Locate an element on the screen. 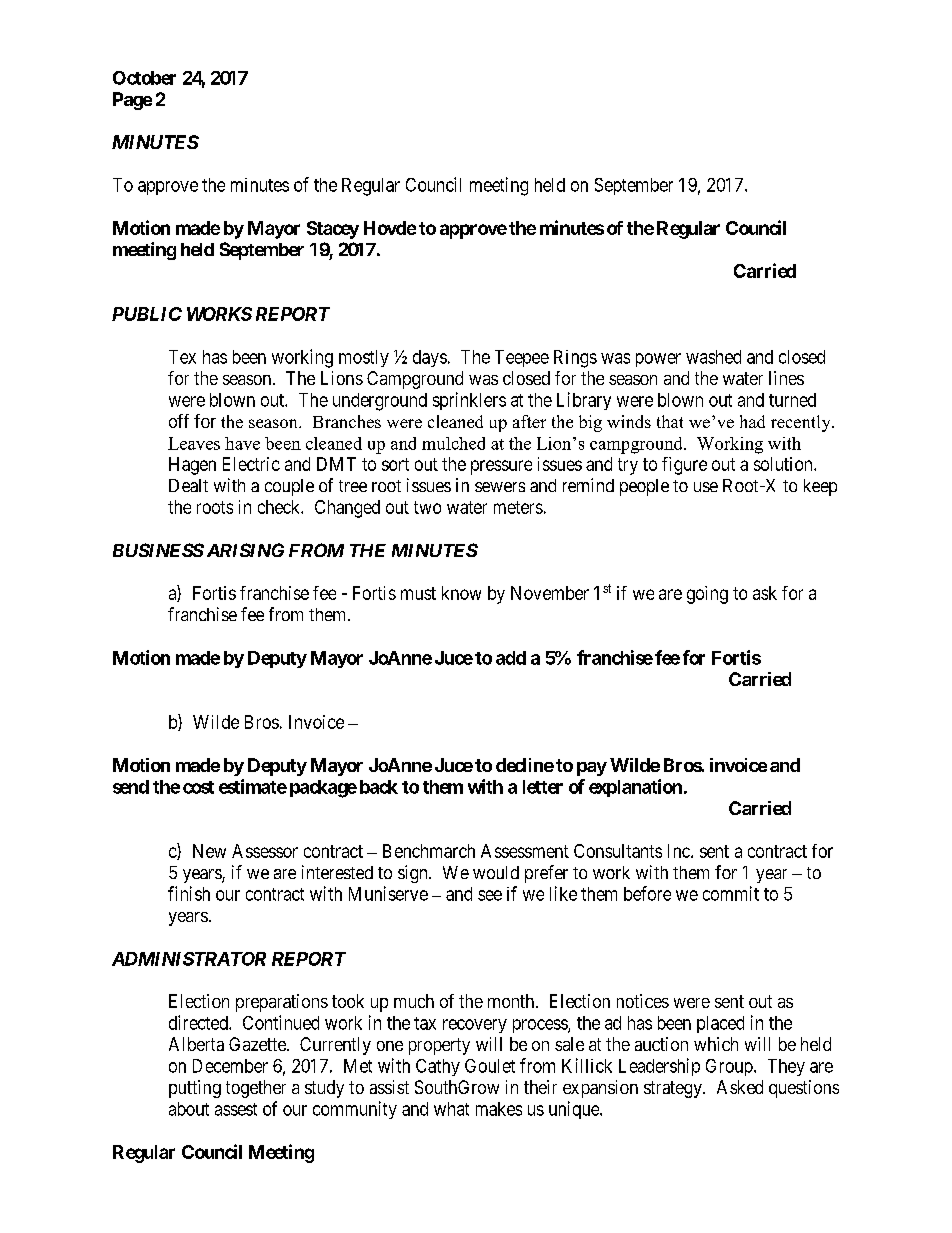 This screenshot has width=952, height=1233. washed is located at coordinates (713, 357).
